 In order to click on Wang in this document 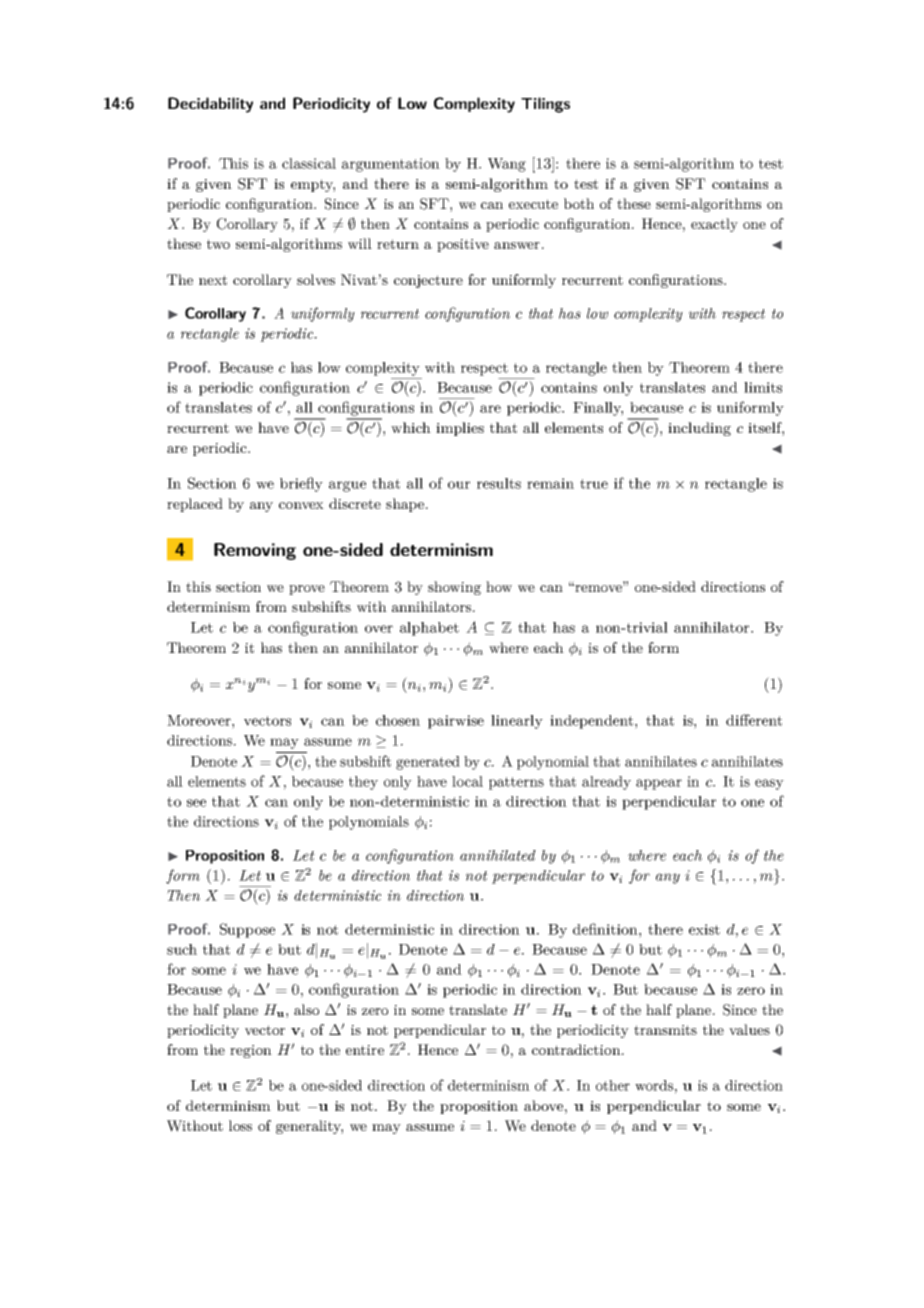, I will do `click(507, 165)`.
